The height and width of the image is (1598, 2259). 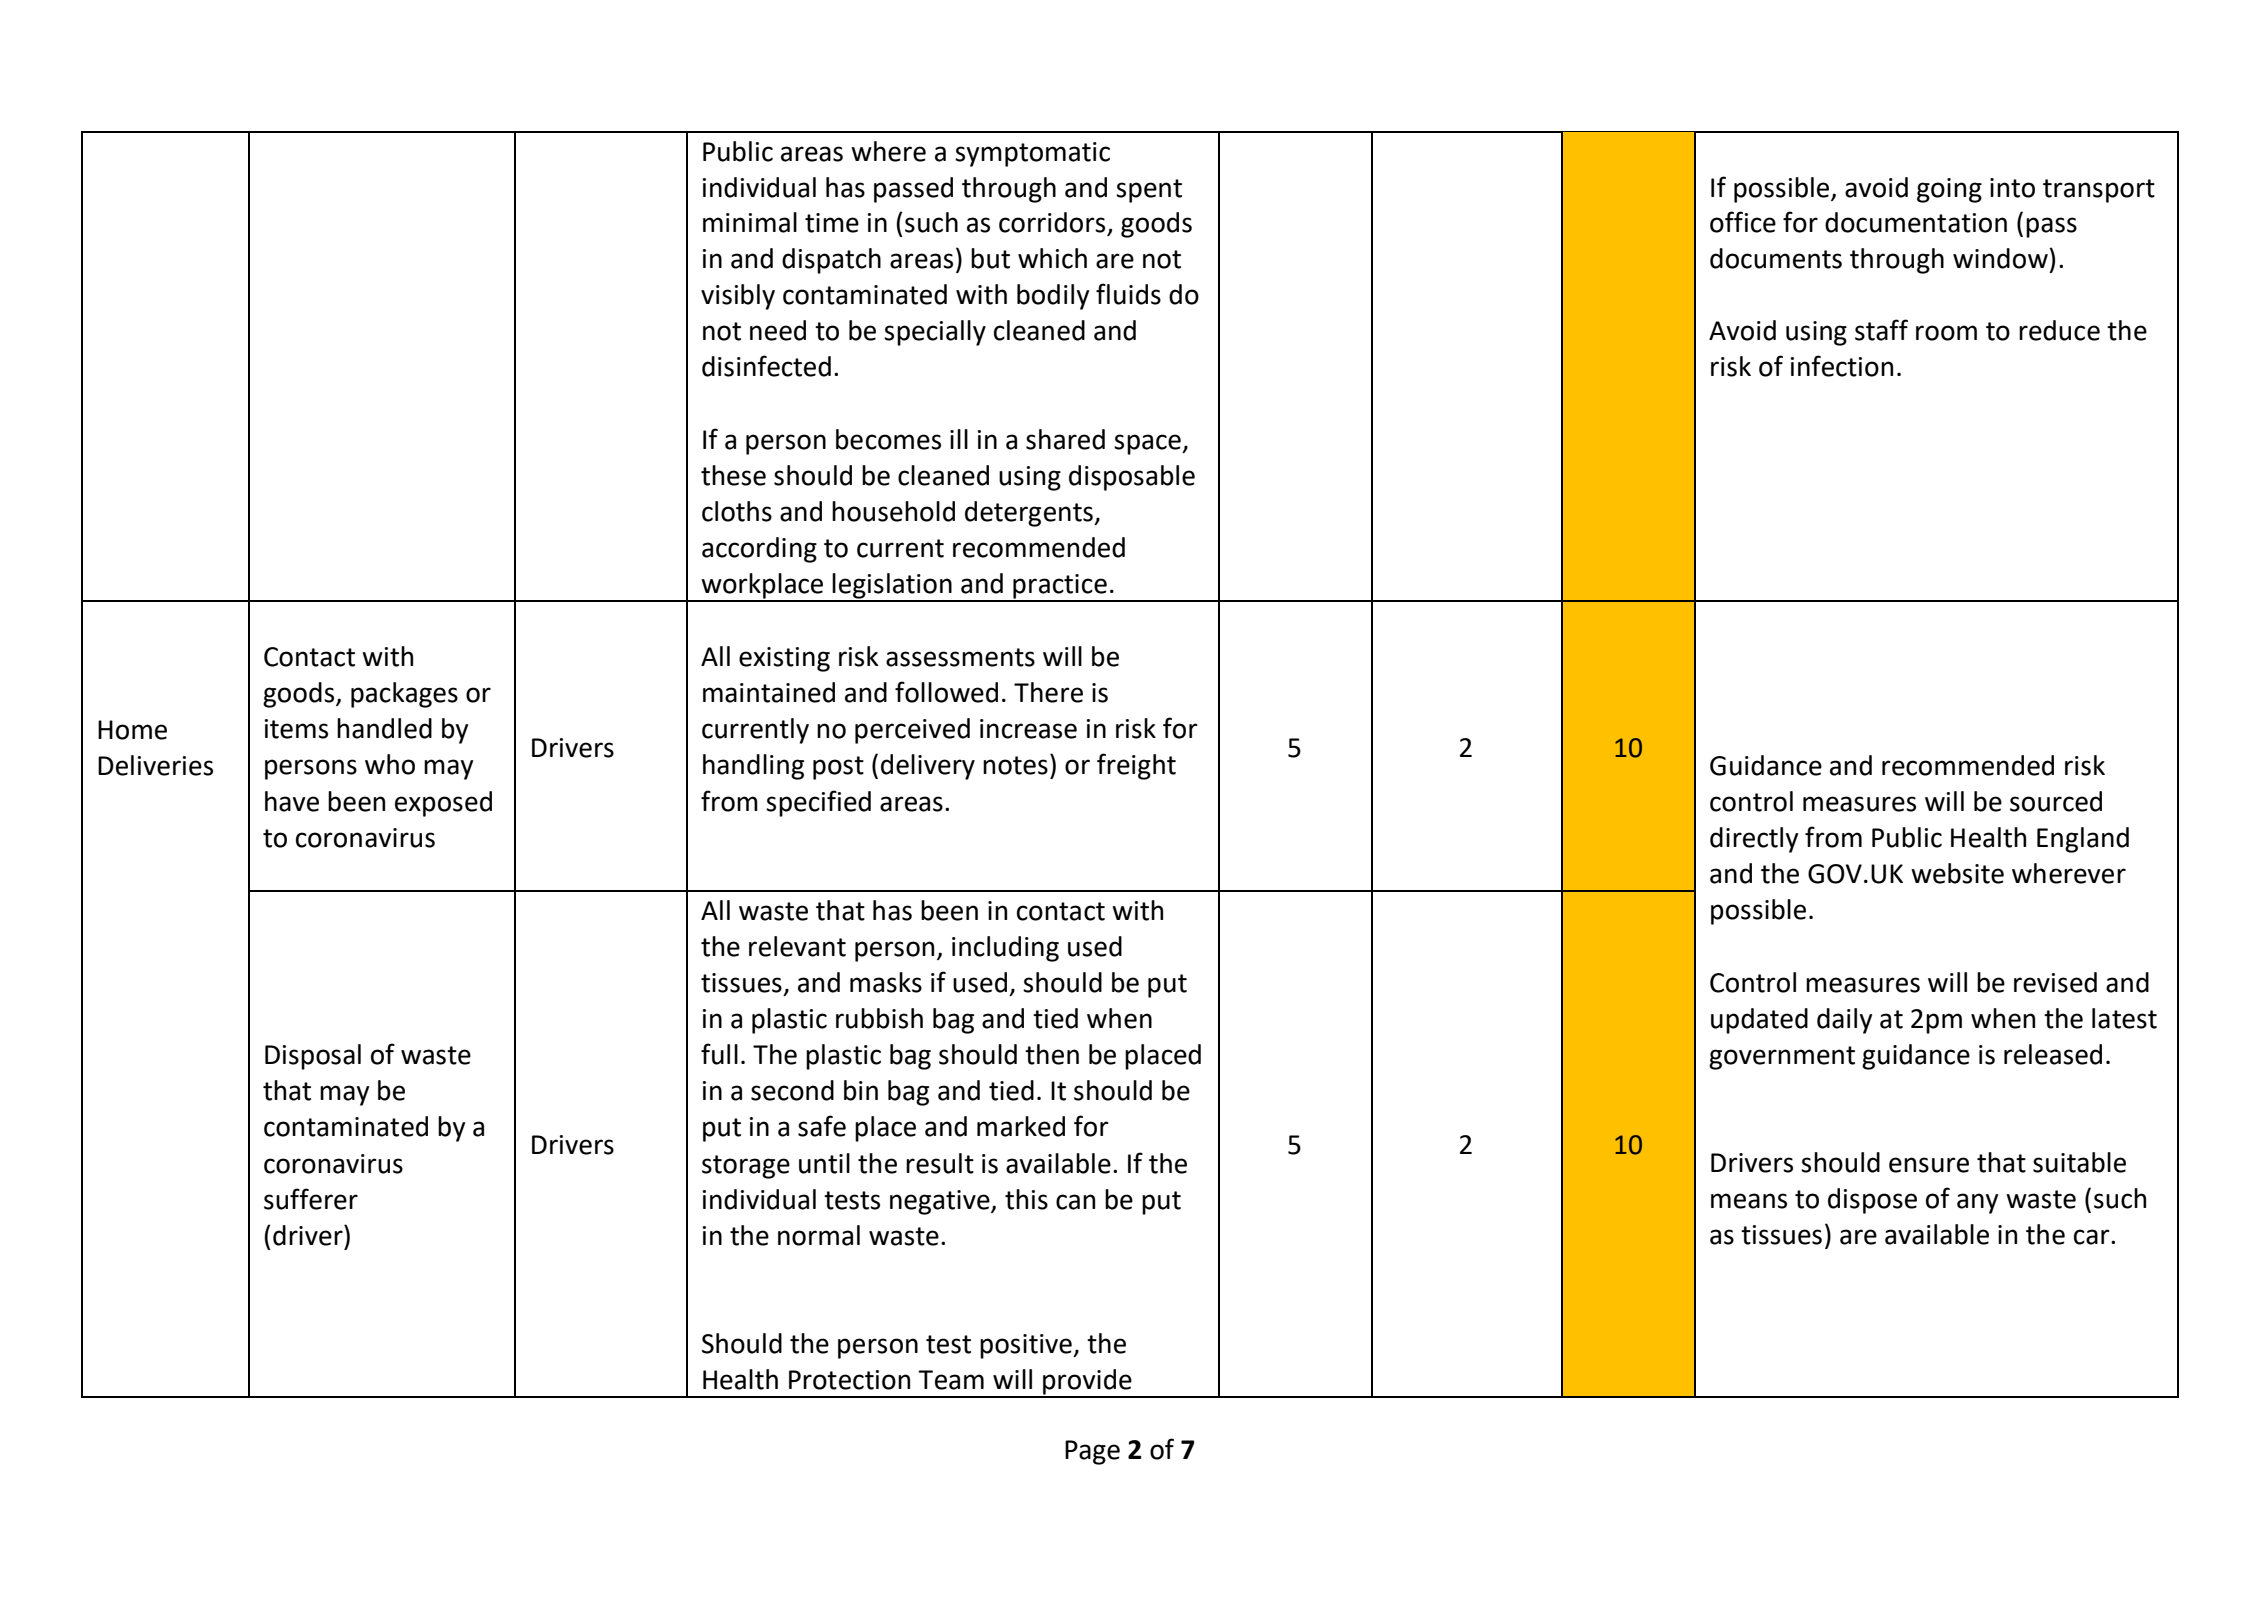 I want to click on packages, so click(x=404, y=695).
